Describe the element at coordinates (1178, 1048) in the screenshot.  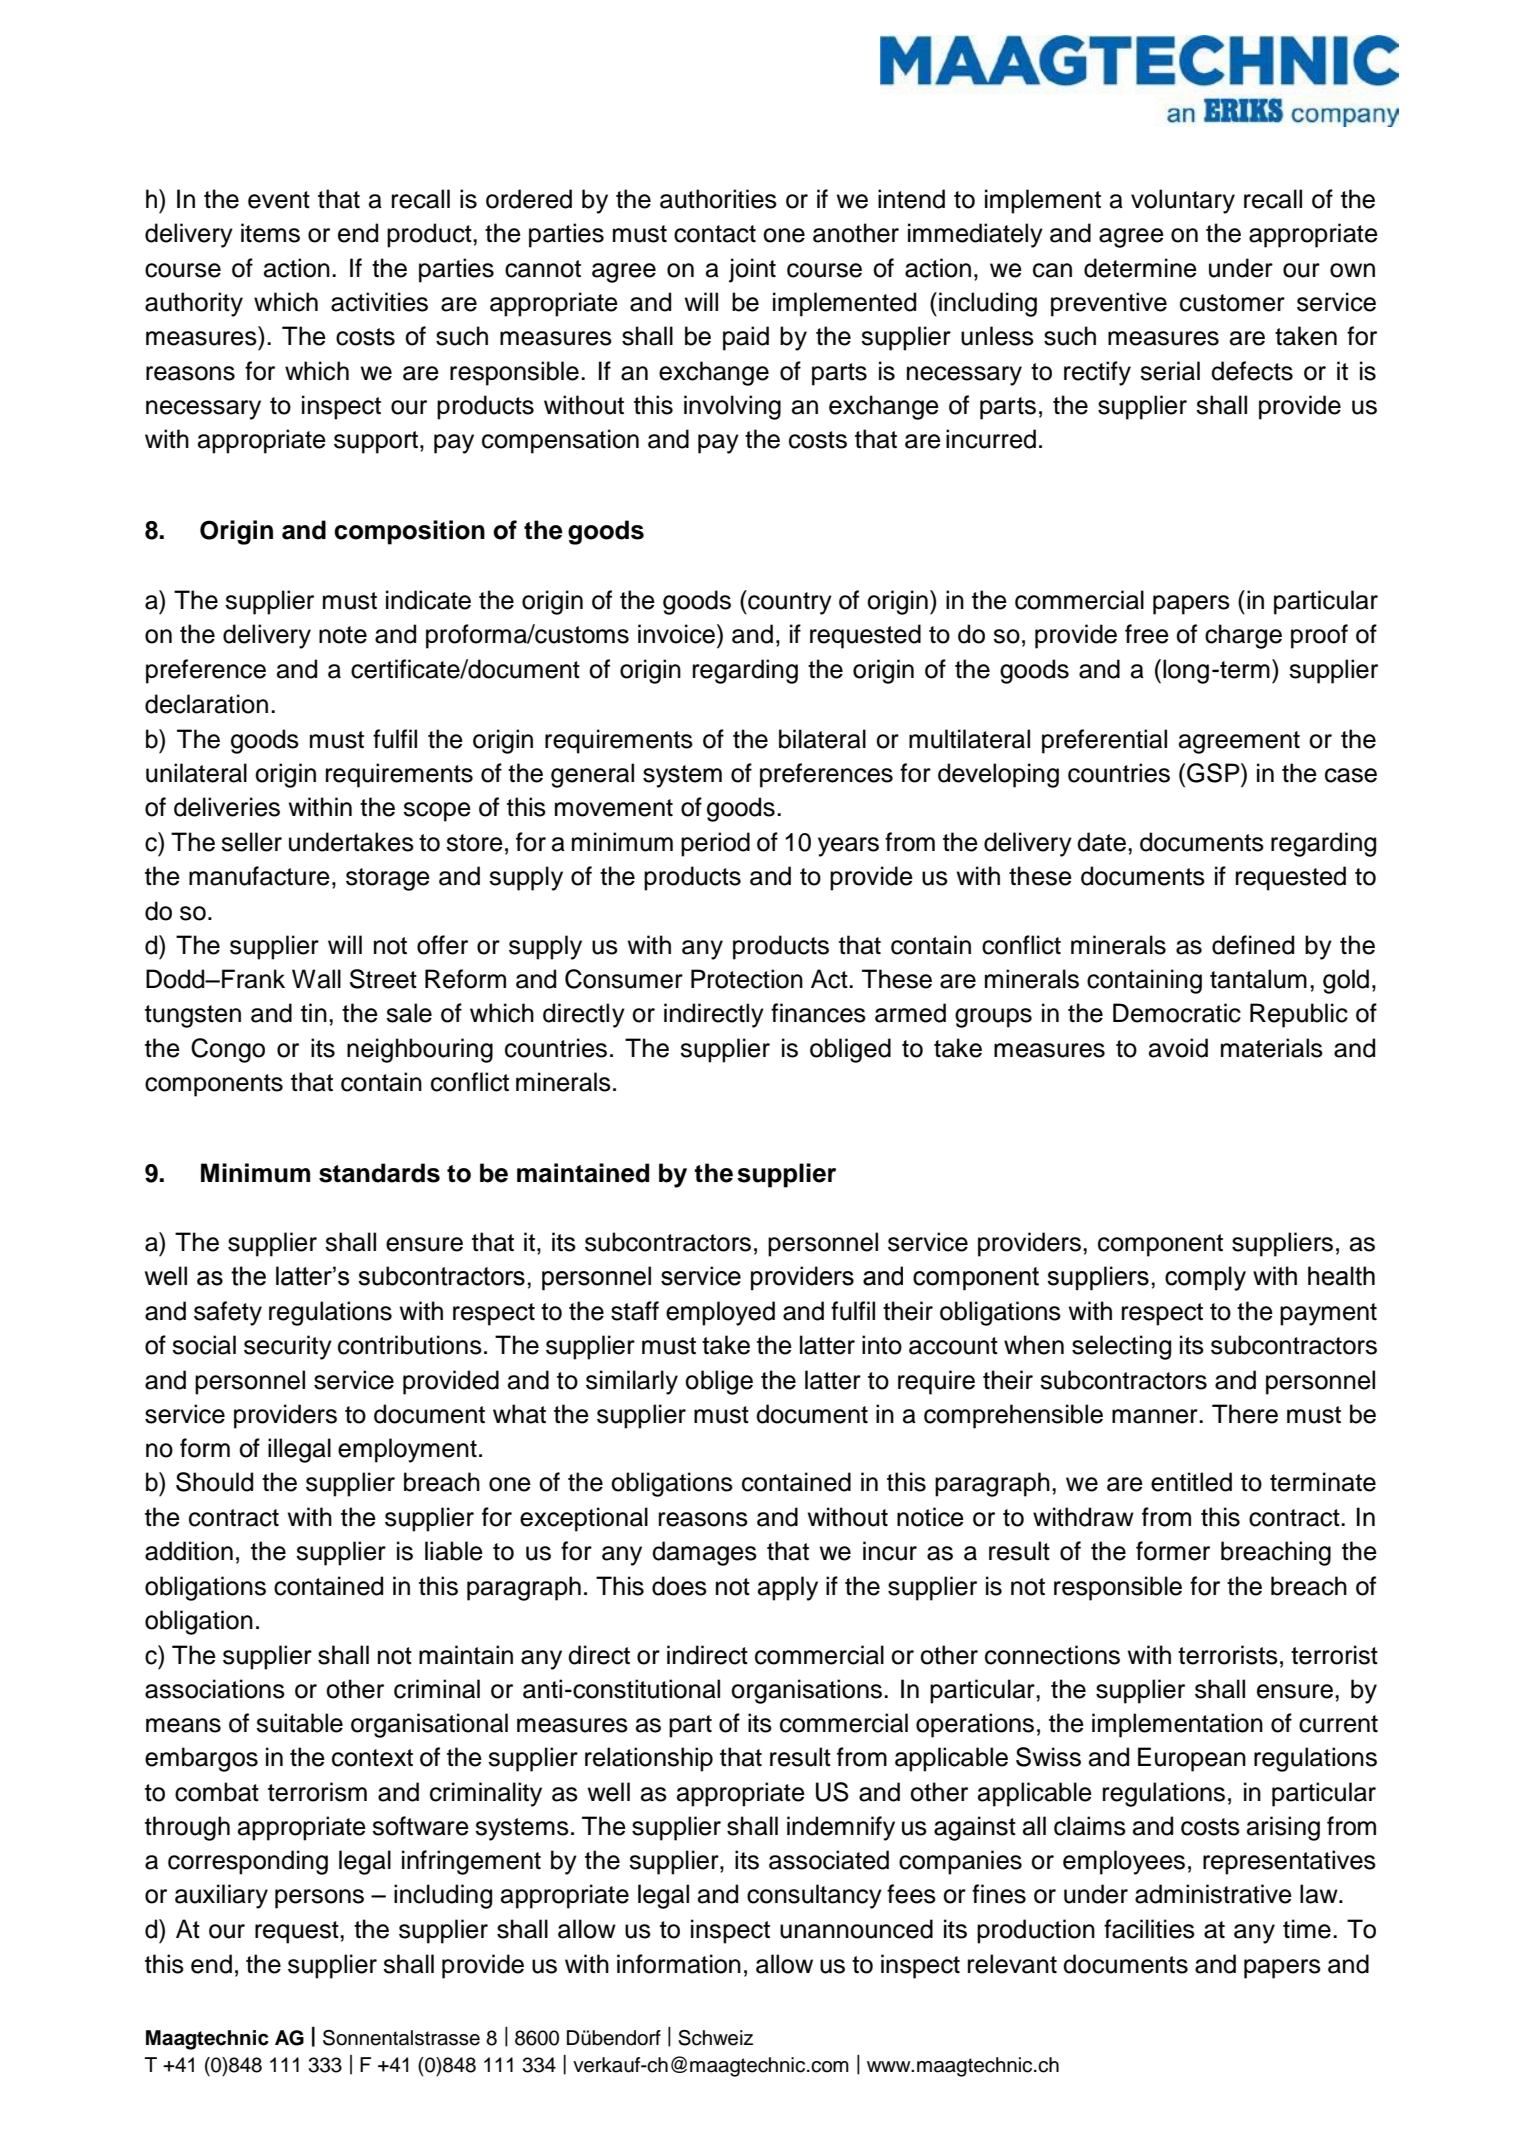
I see `avoid` at that location.
